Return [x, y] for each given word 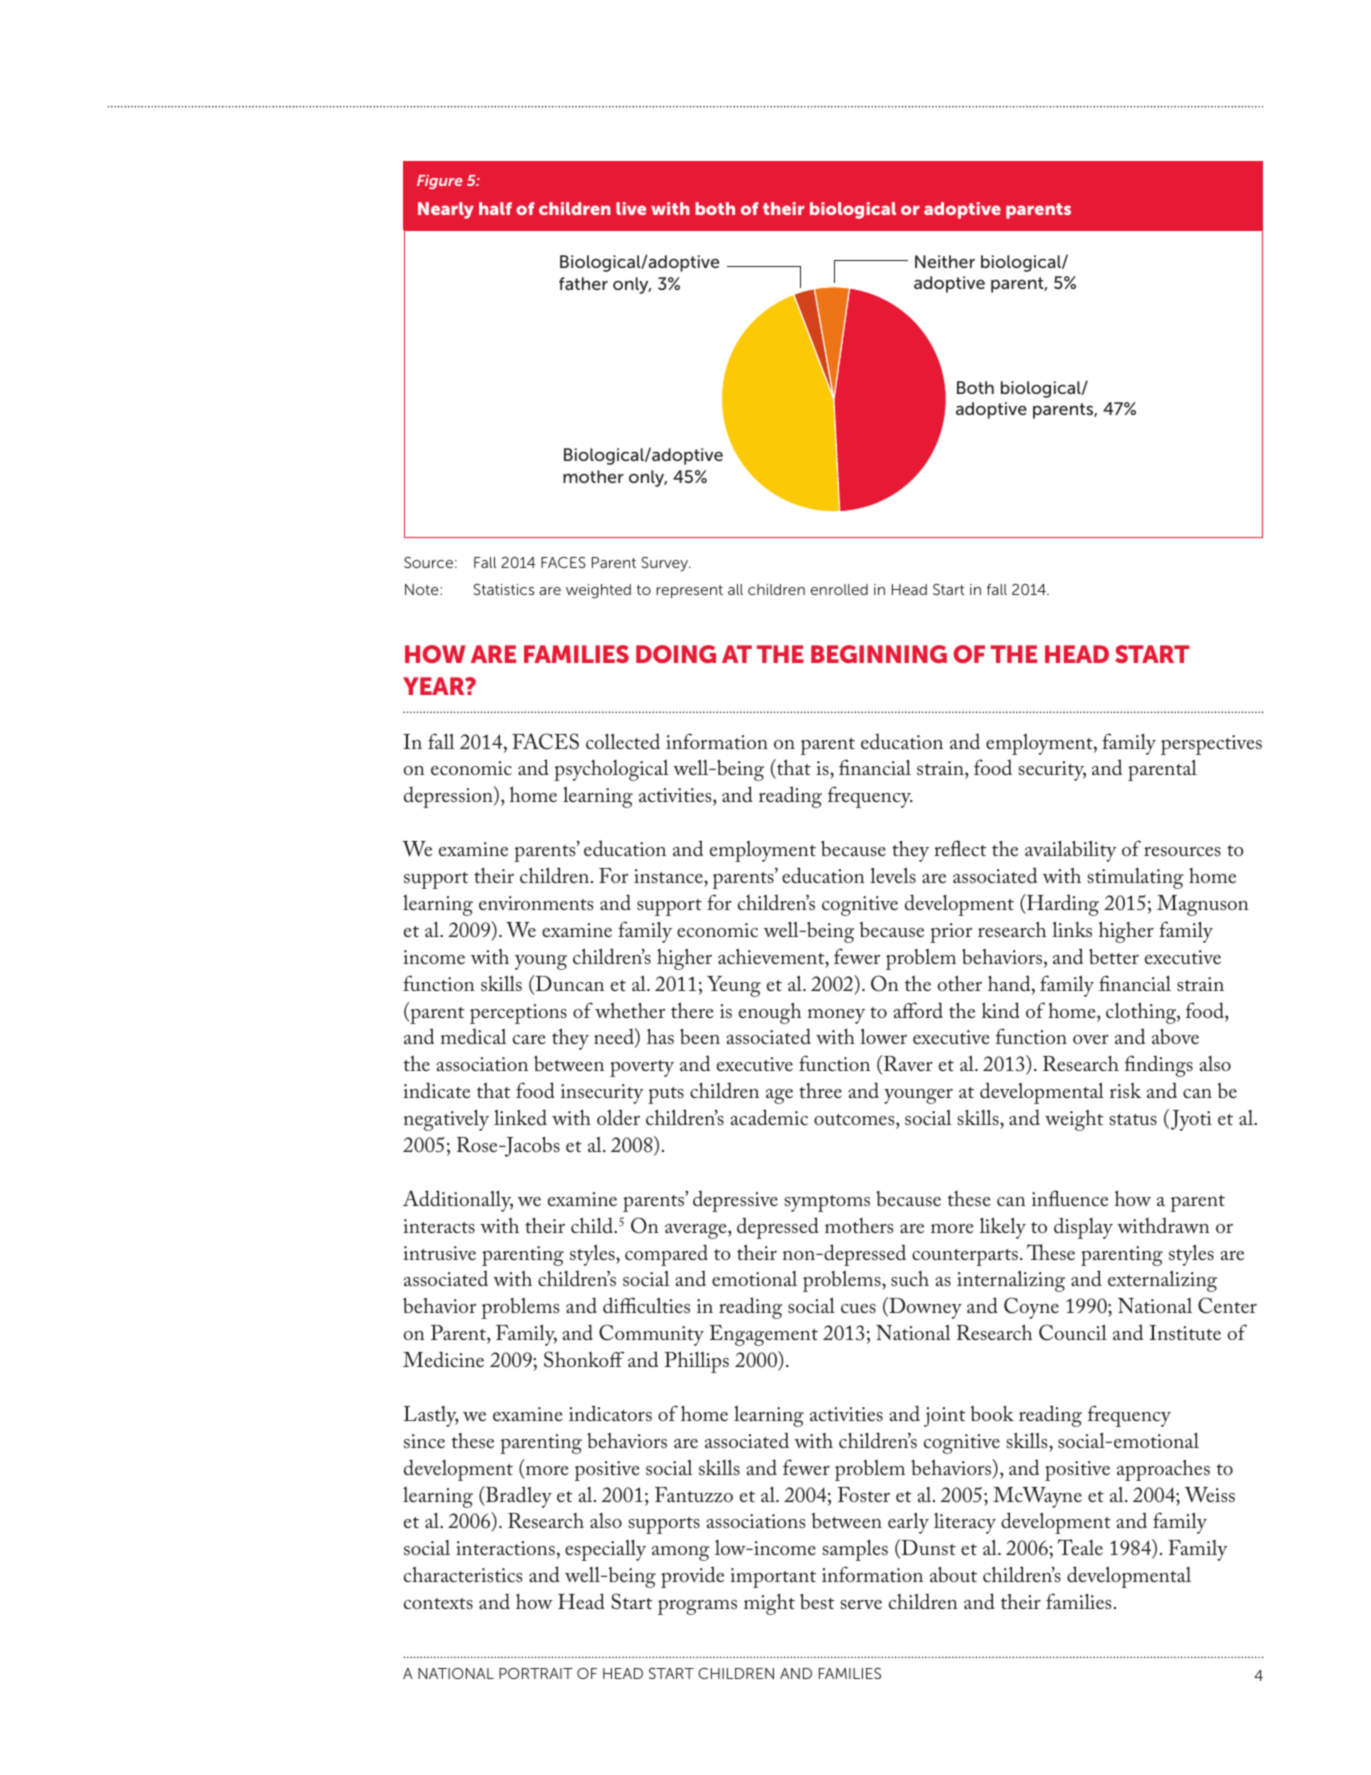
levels [893, 875]
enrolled [839, 589]
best [817, 1601]
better [1114, 956]
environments [536, 903]
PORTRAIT [536, 1673]
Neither [945, 261]
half [495, 208]
